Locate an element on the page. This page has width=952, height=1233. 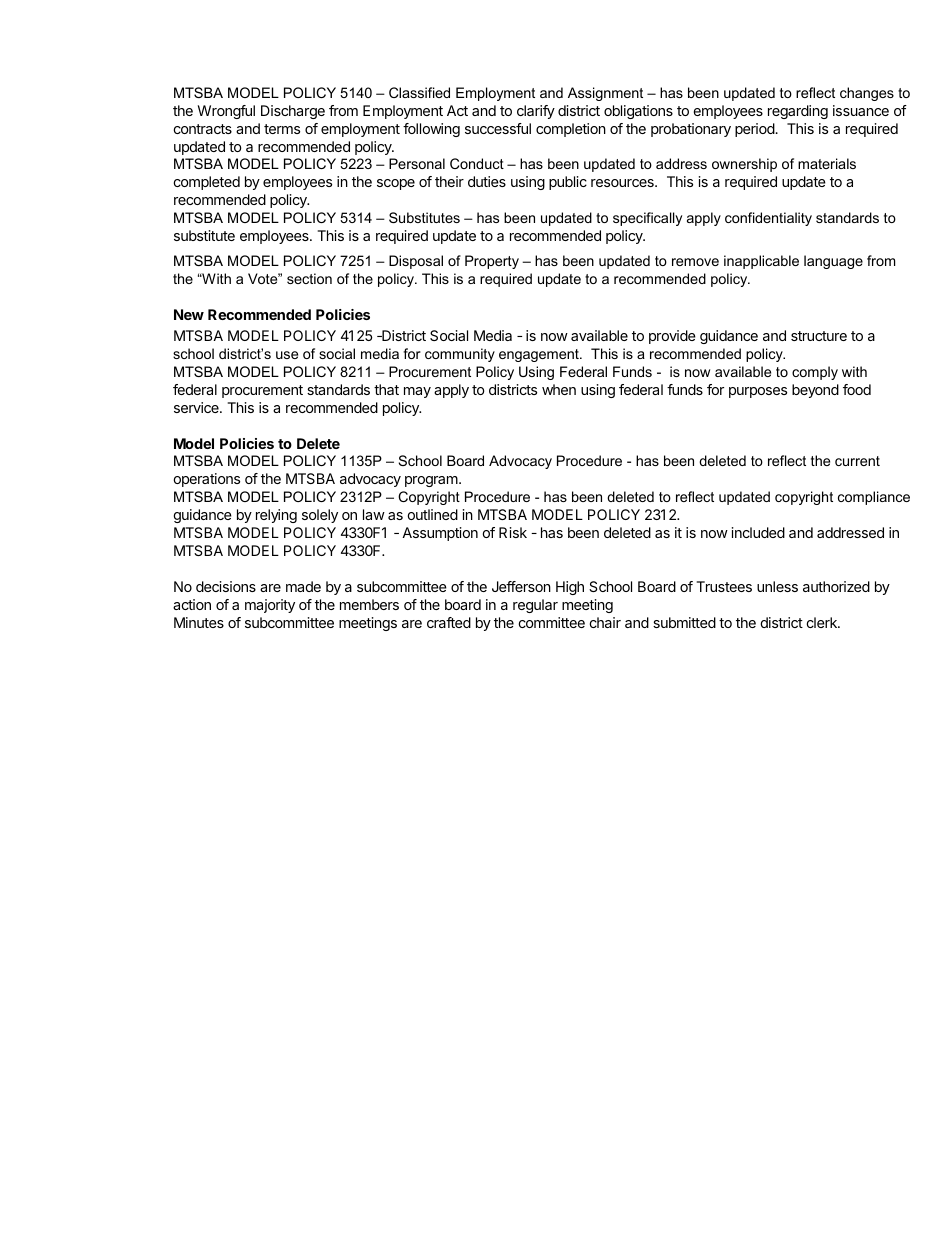
use is located at coordinates (287, 355).
